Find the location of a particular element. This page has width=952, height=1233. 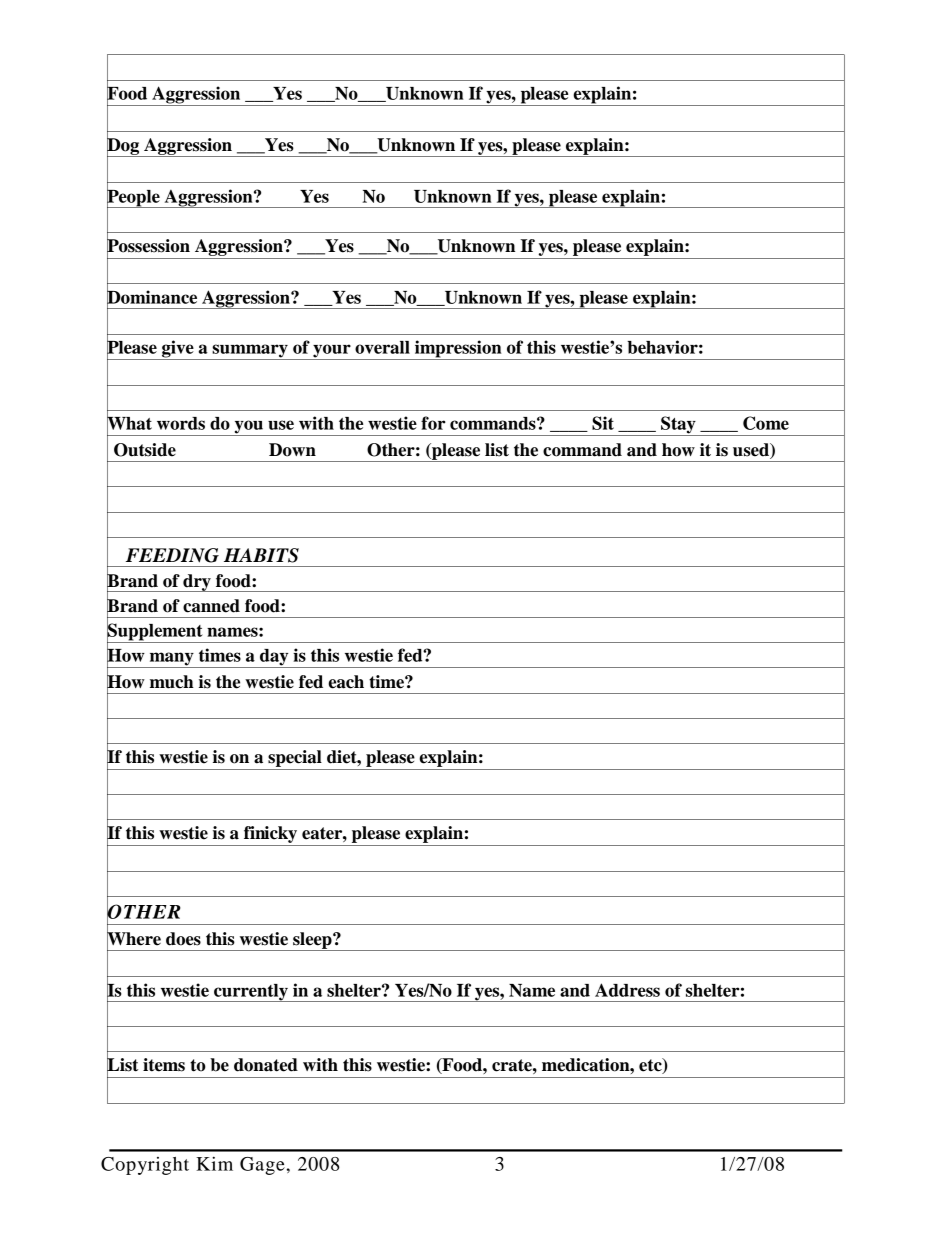

used is located at coordinates (752, 451).
